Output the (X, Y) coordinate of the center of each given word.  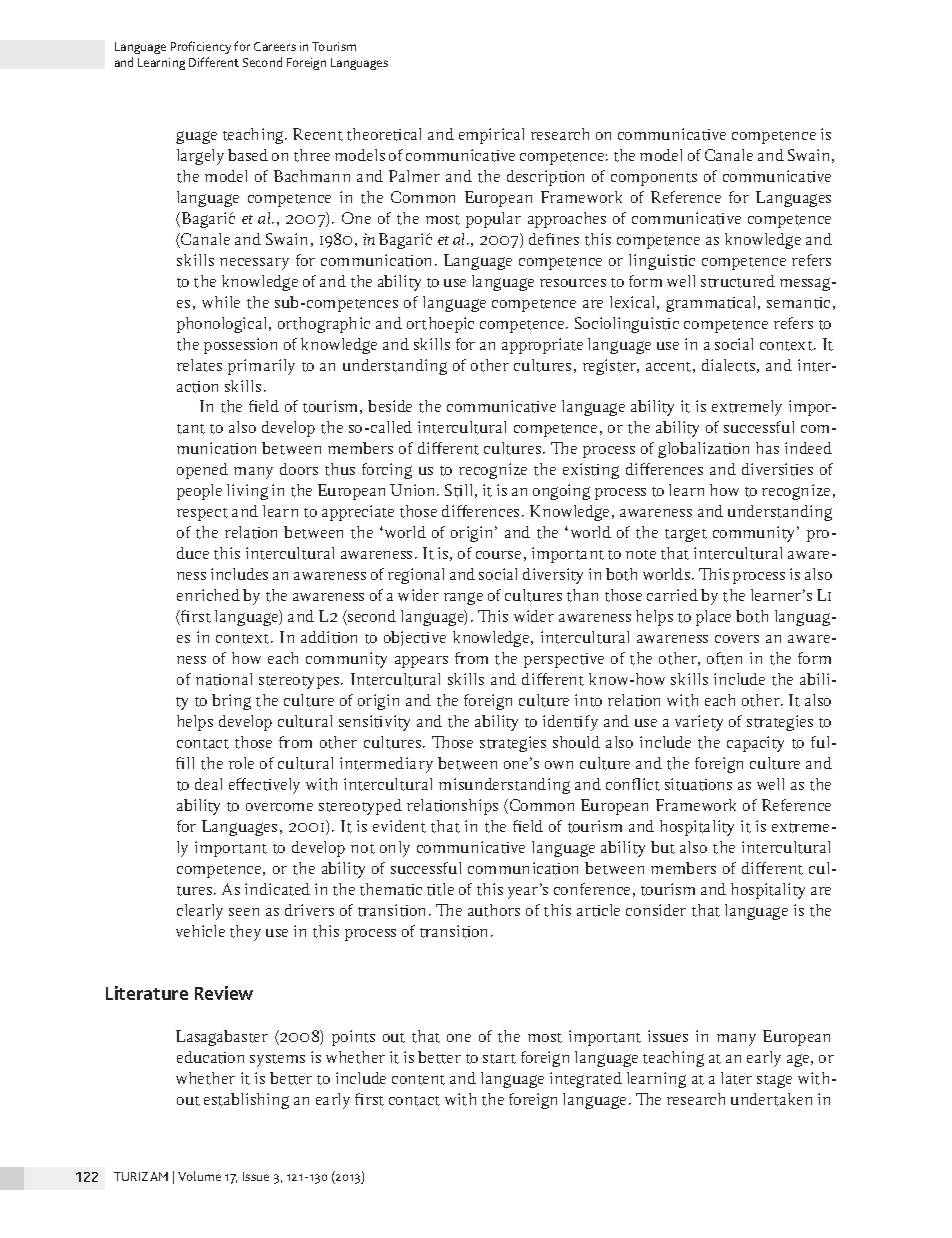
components (654, 179)
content (418, 1080)
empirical (491, 136)
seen (244, 912)
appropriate (542, 346)
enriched (208, 595)
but (663, 847)
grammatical (712, 304)
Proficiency (201, 47)
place (713, 618)
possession (240, 346)
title (440, 889)
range (463, 598)
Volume (199, 1176)
